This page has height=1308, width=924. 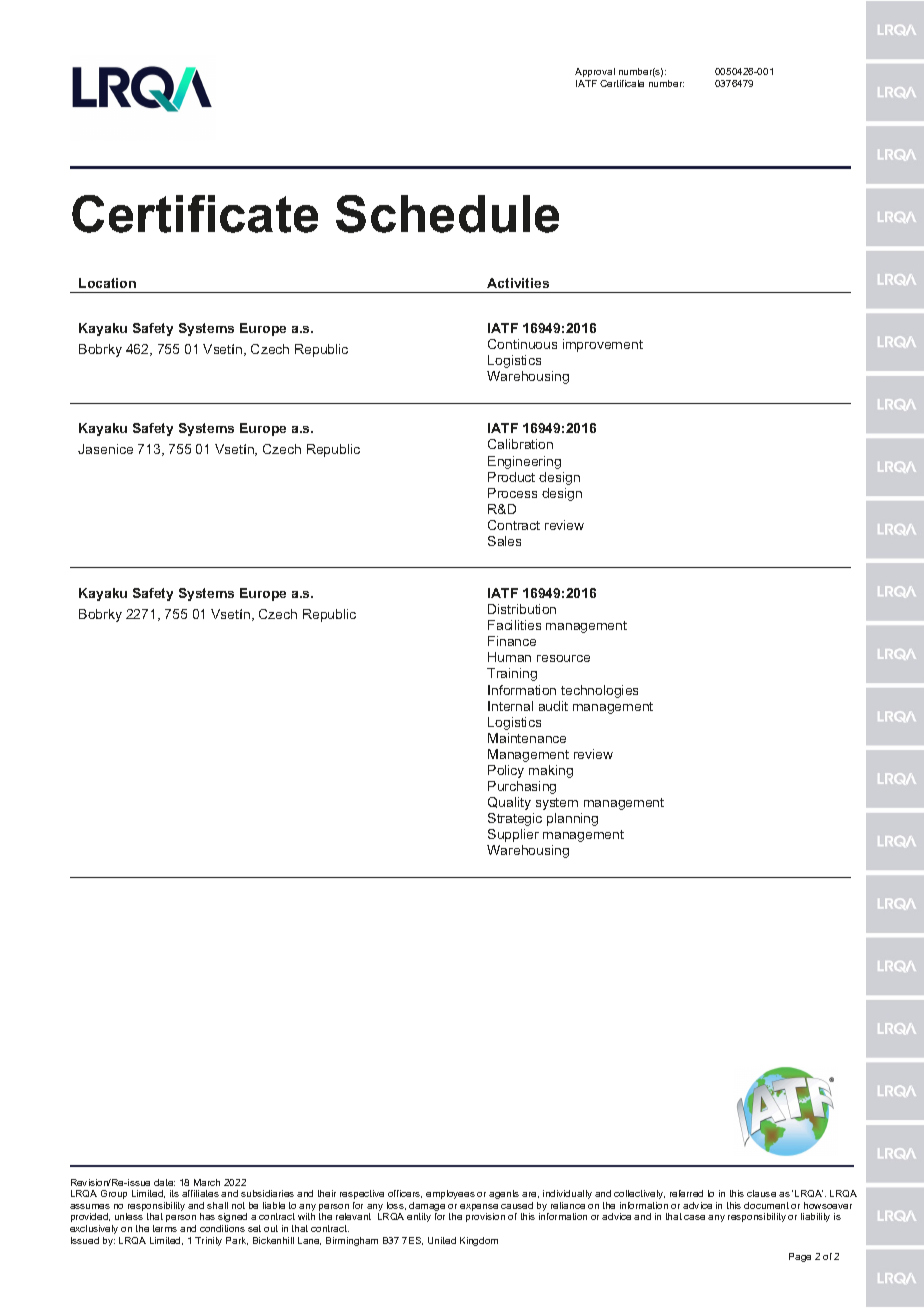 What do you see at coordinates (512, 674) in the page?
I see `Training` at bounding box center [512, 674].
